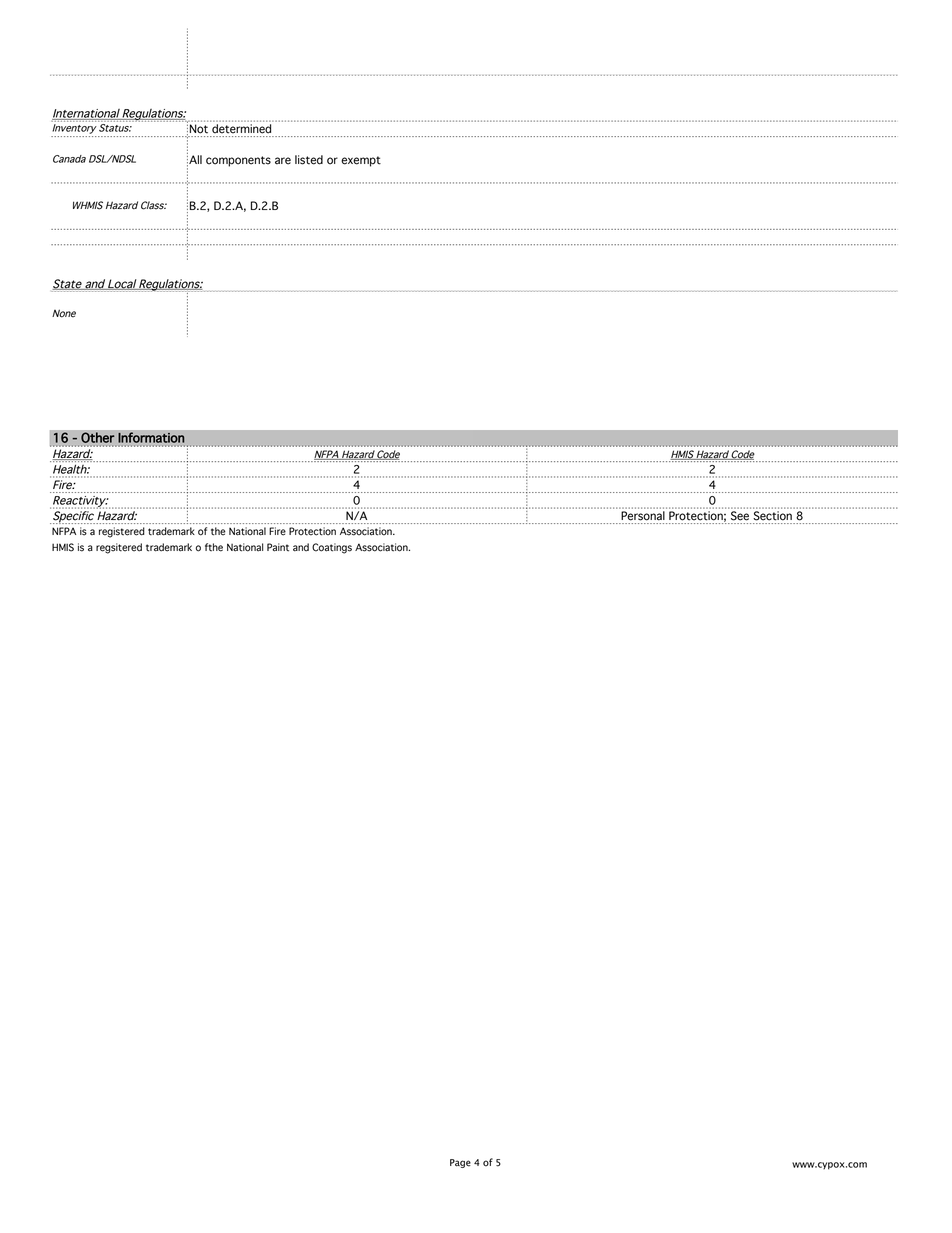  What do you see at coordinates (332, 548) in the screenshot?
I see `Coatings` at bounding box center [332, 548].
